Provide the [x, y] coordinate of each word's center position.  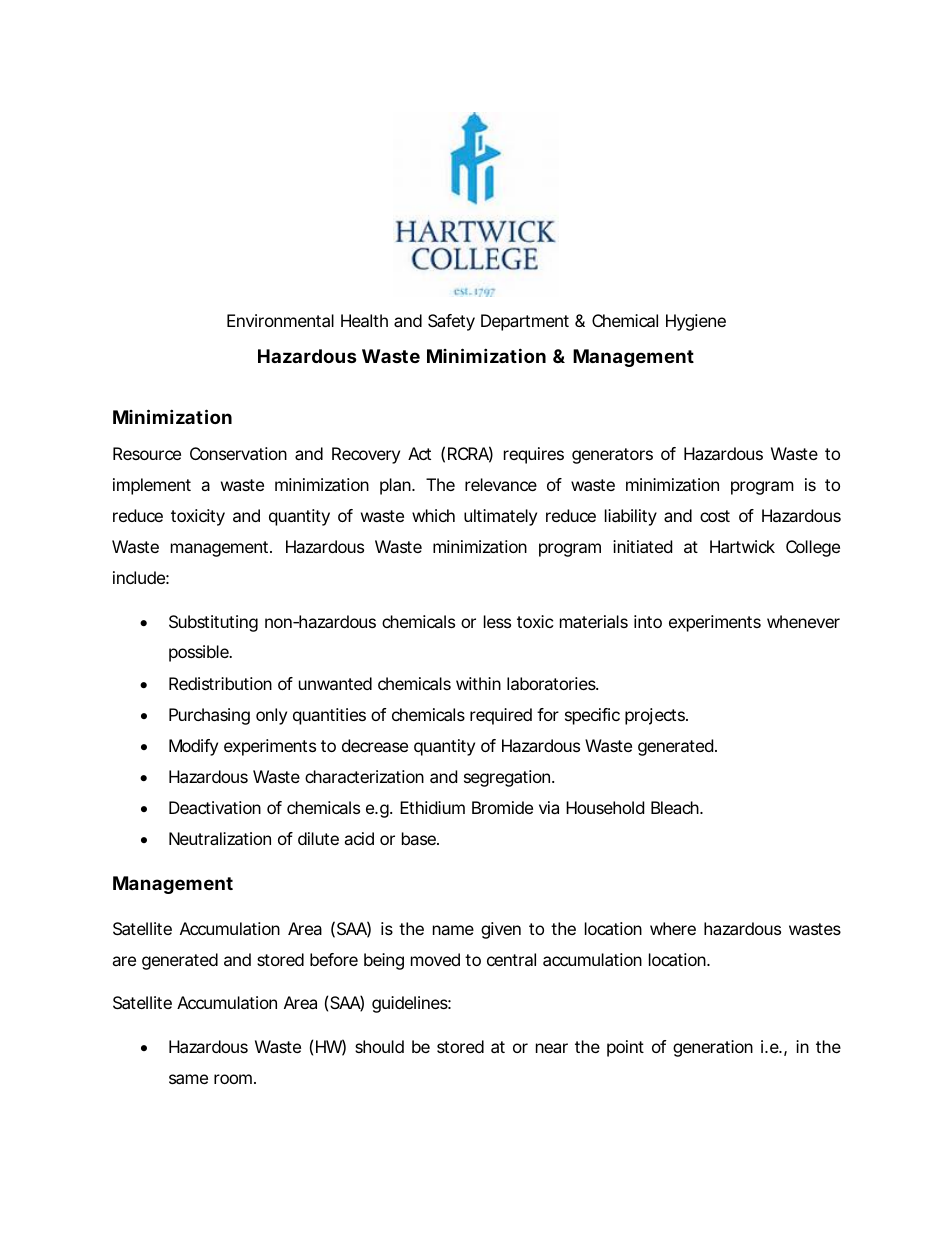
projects [656, 716]
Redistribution [220, 683]
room [233, 1079]
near [552, 1048]
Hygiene [696, 322]
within [478, 683]
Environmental [280, 320]
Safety [451, 322]
